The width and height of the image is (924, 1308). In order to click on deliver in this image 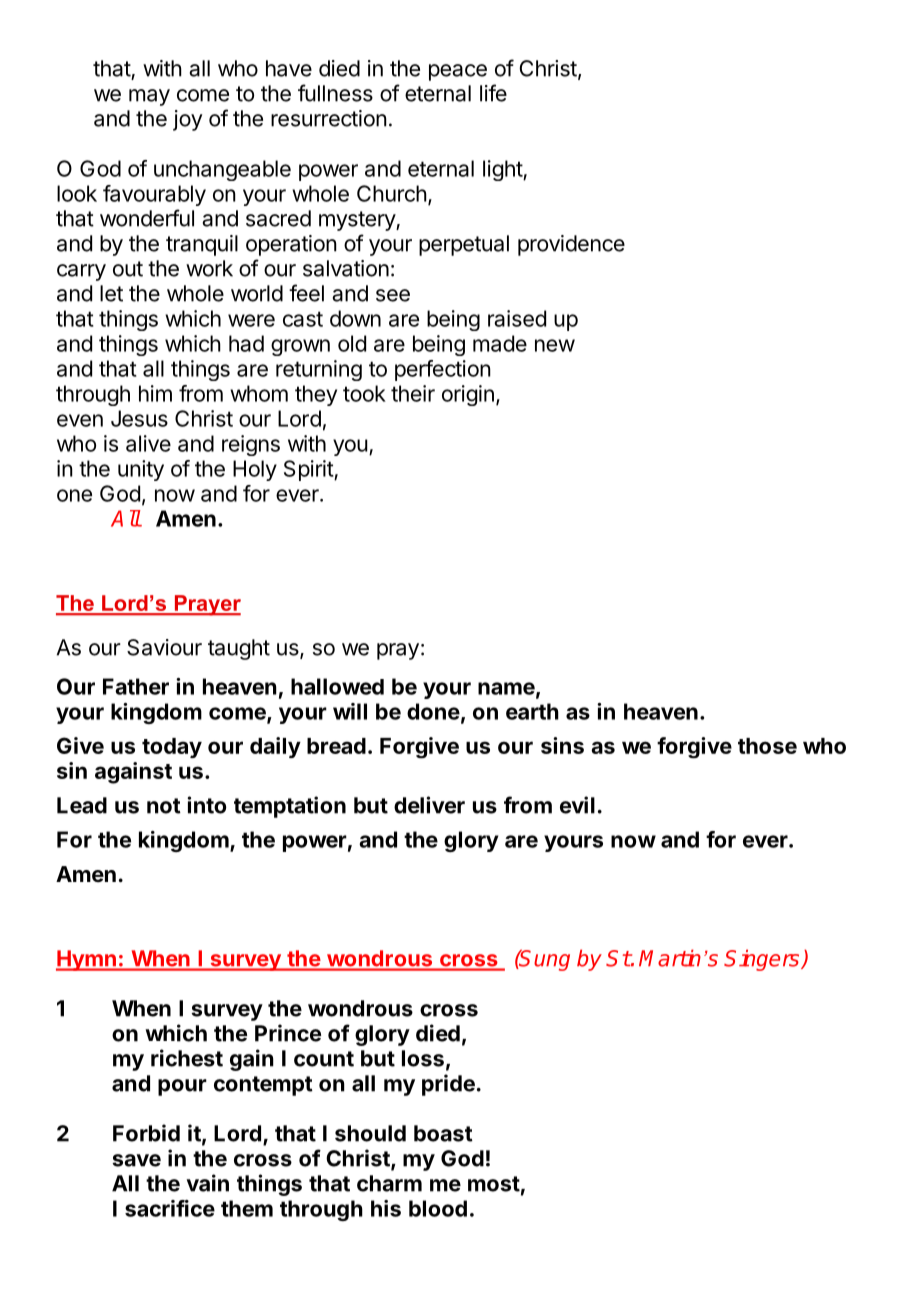, I will do `click(429, 805)`.
